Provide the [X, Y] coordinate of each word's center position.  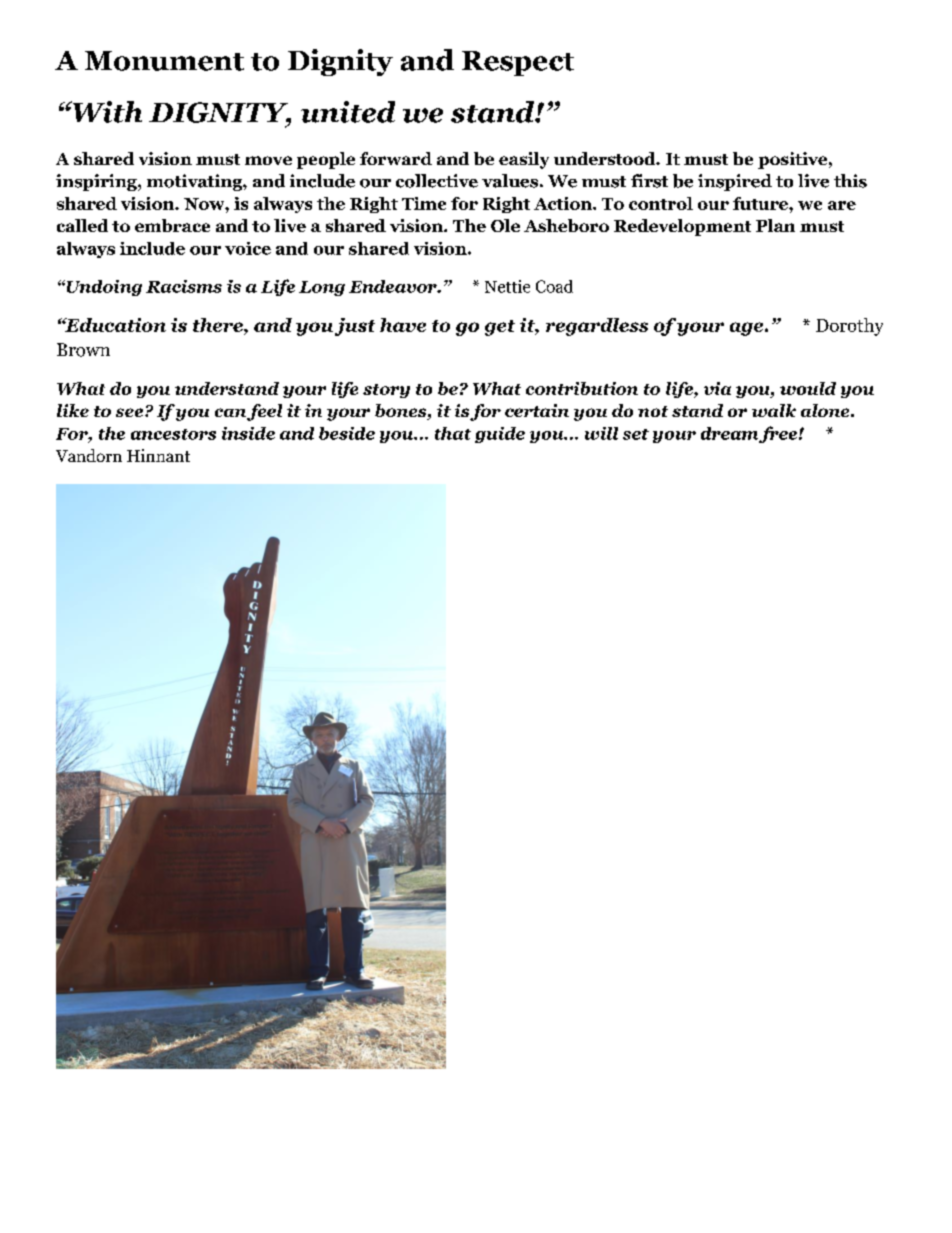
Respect [518, 63]
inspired [735, 182]
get [500, 328]
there [219, 326]
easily [524, 160]
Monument [164, 61]
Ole [505, 225]
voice [248, 248]
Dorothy [849, 327]
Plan [775, 225]
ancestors [173, 434]
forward [396, 158]
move [268, 160]
